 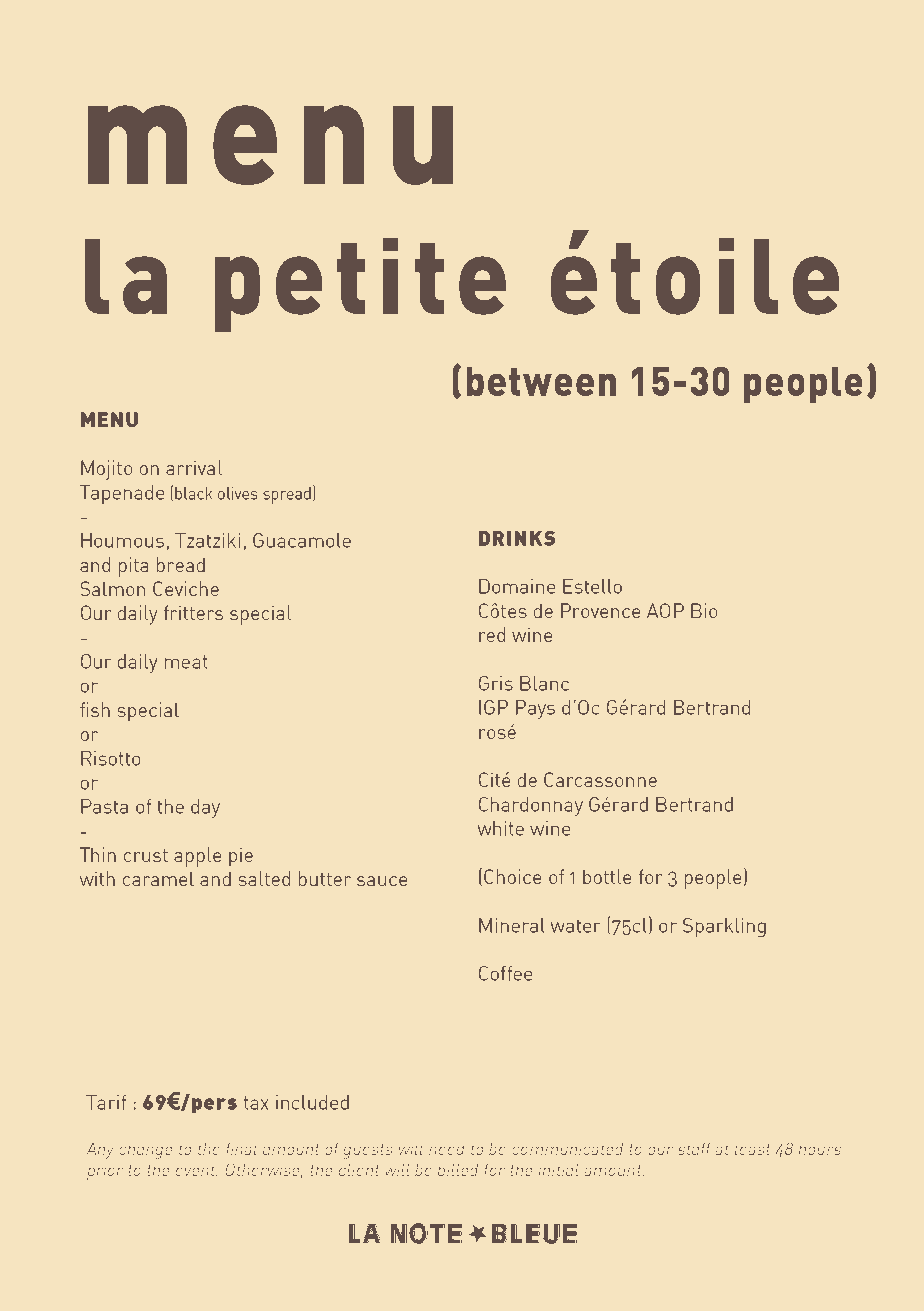 I want to click on sauce, so click(x=382, y=881).
